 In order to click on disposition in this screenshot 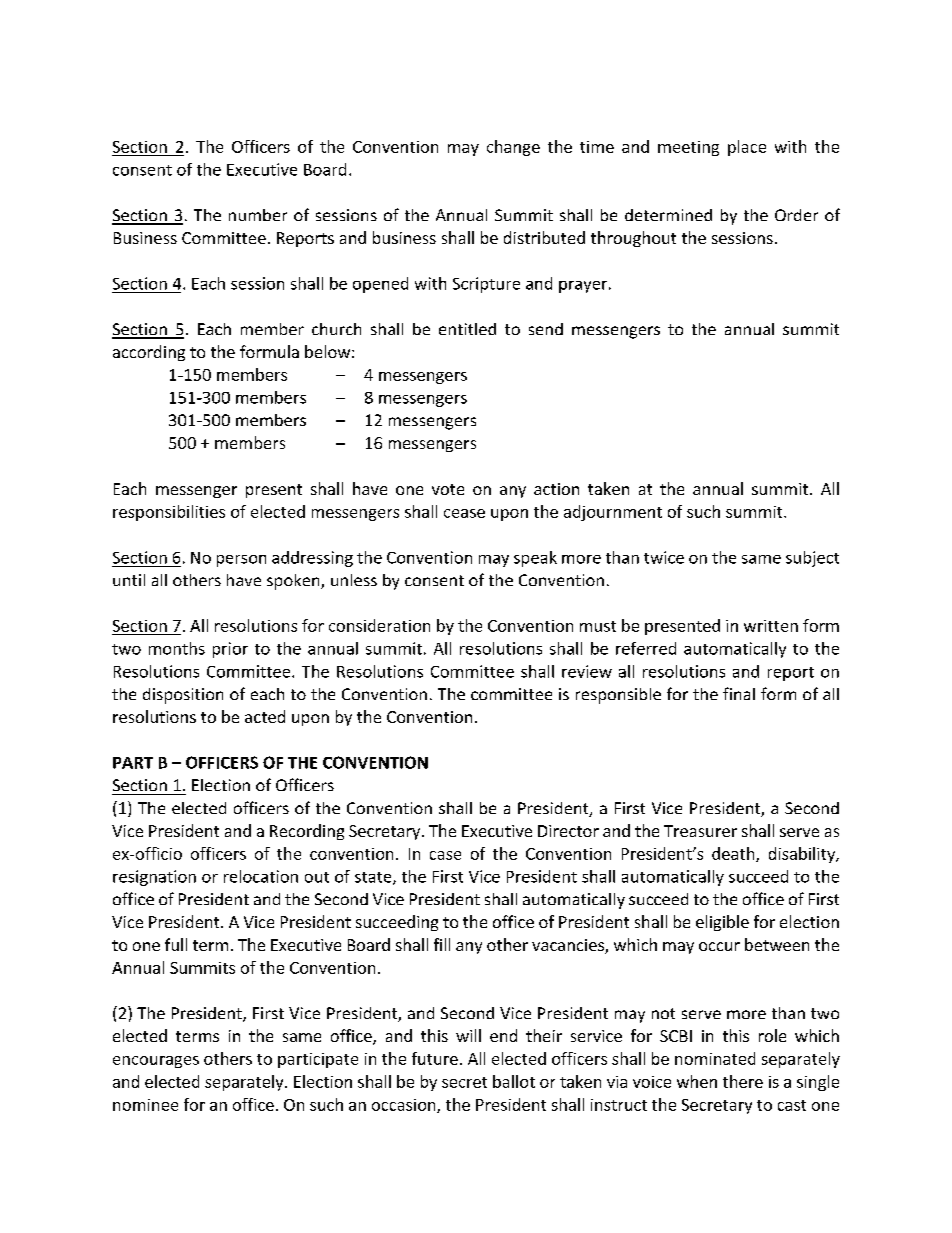, I will do `click(183, 696)`.
